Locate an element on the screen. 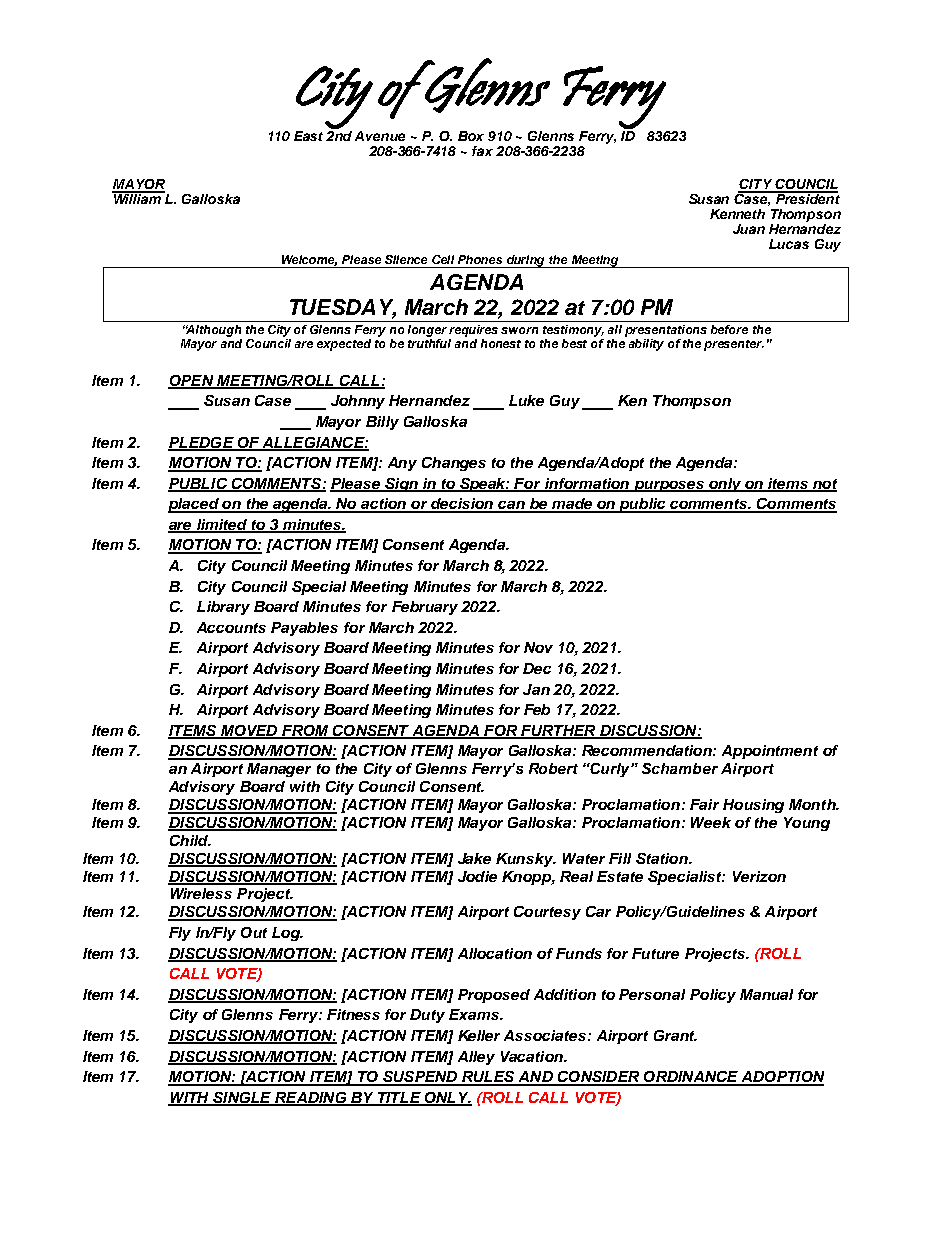  RULES is located at coordinates (488, 1078).
